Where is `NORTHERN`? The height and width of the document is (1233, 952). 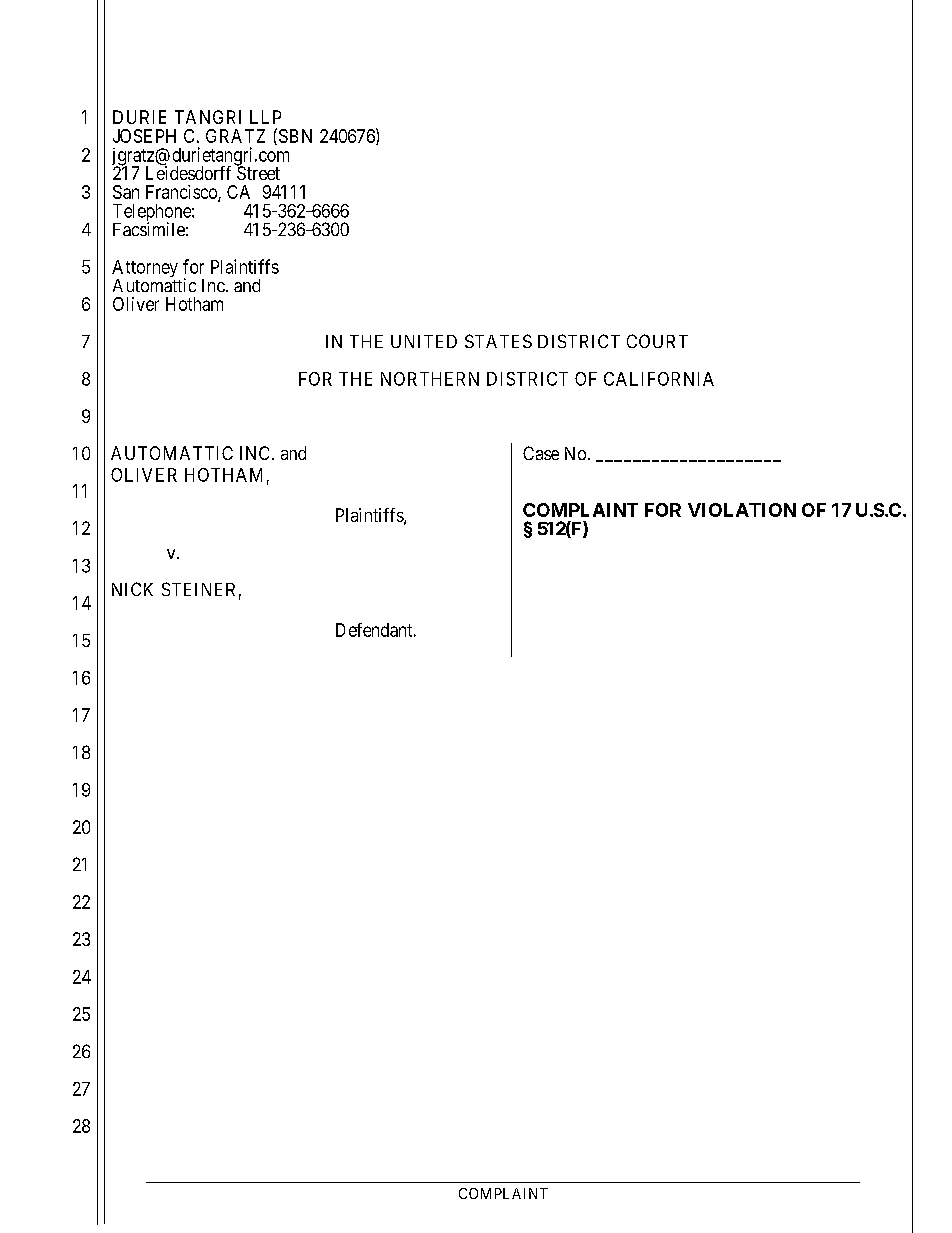 NORTHERN is located at coordinates (430, 379).
